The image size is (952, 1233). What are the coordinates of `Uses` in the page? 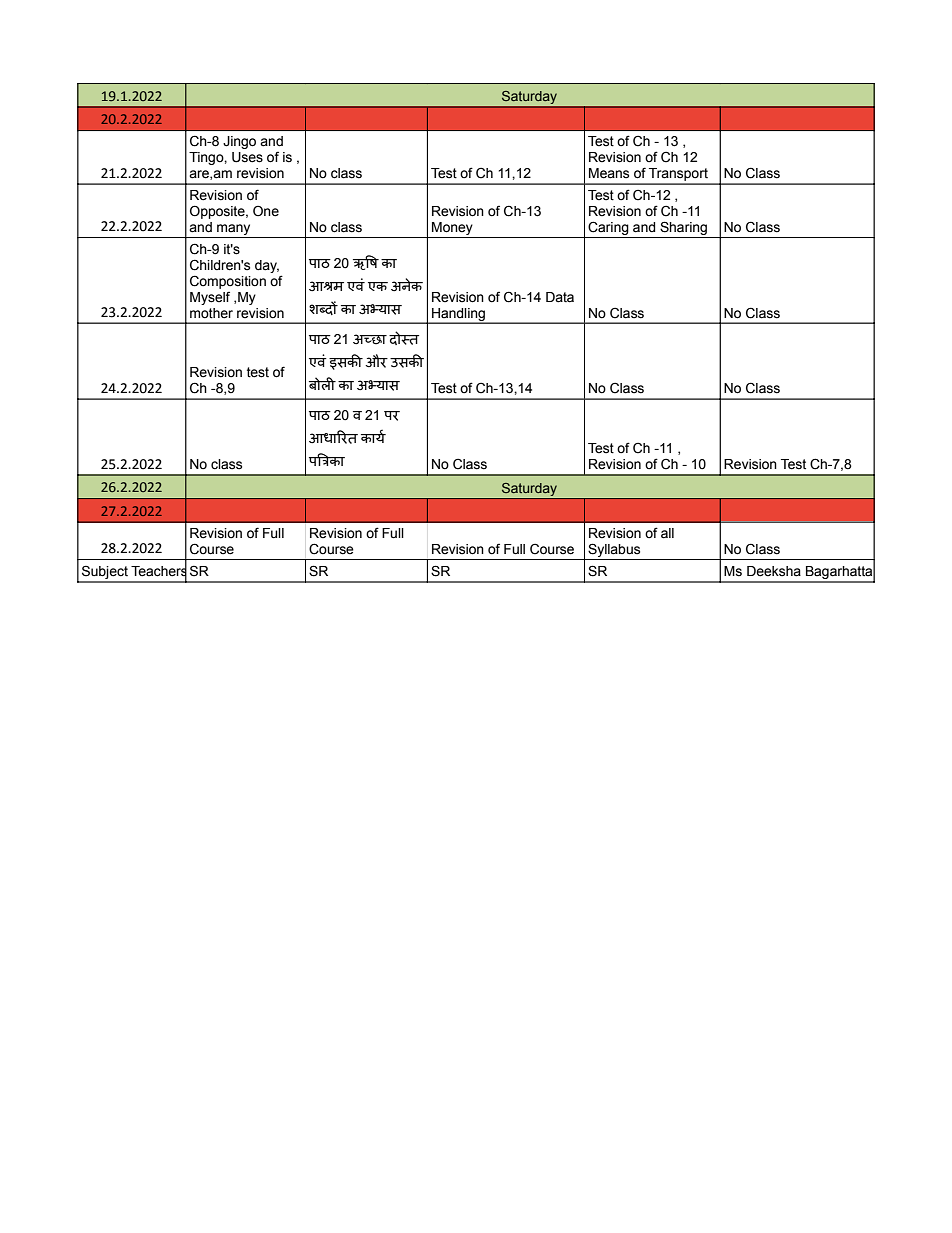 It's located at (247, 157).
